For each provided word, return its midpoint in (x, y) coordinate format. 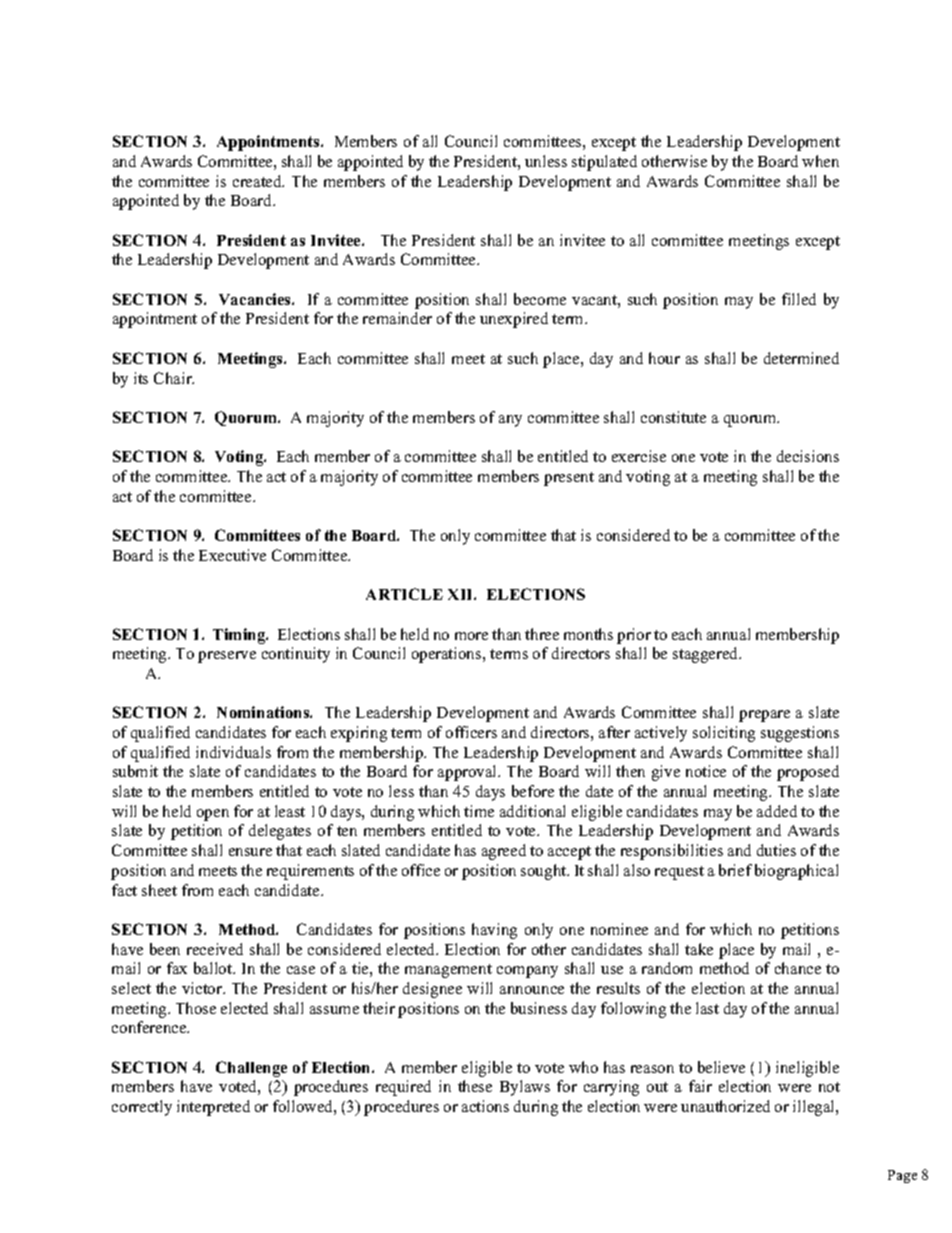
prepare (764, 716)
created (258, 181)
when (820, 161)
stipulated (604, 163)
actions (485, 1106)
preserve (227, 657)
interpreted (213, 1108)
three (542, 634)
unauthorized (725, 1106)
